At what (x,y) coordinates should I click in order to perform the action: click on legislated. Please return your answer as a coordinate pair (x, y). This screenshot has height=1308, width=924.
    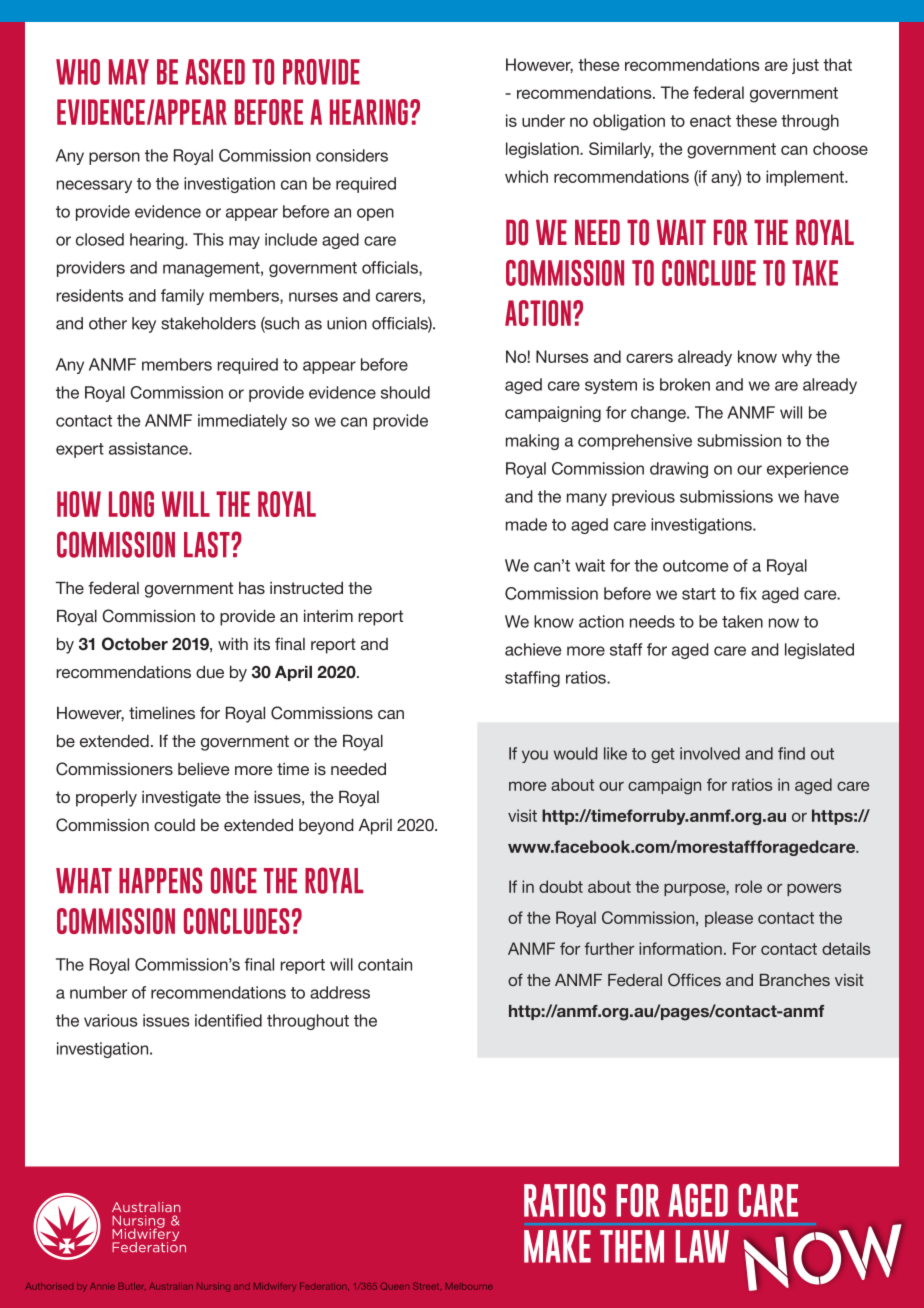
    Looking at the image, I should click on (819, 651).
